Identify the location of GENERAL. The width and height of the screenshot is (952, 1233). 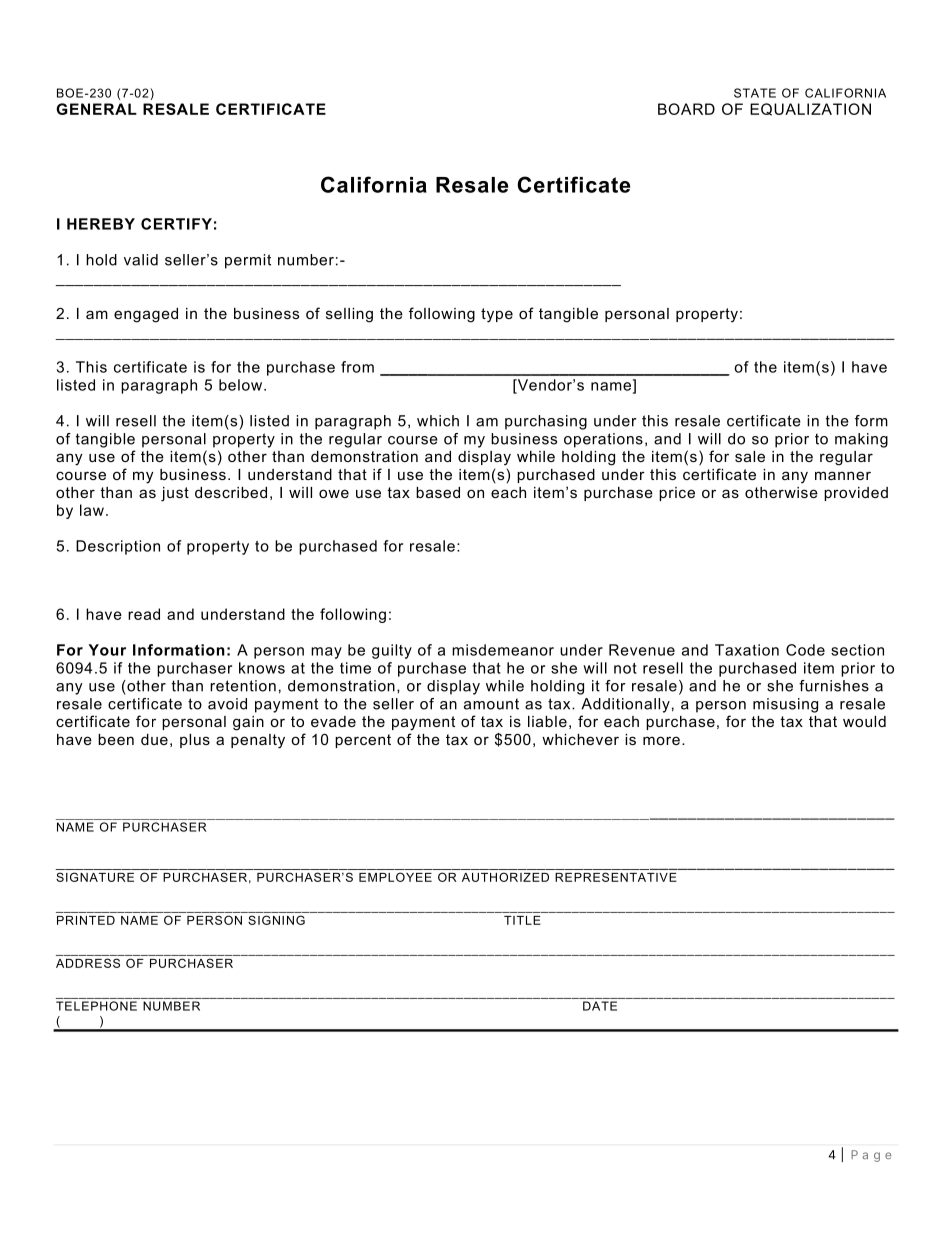
(96, 109).
